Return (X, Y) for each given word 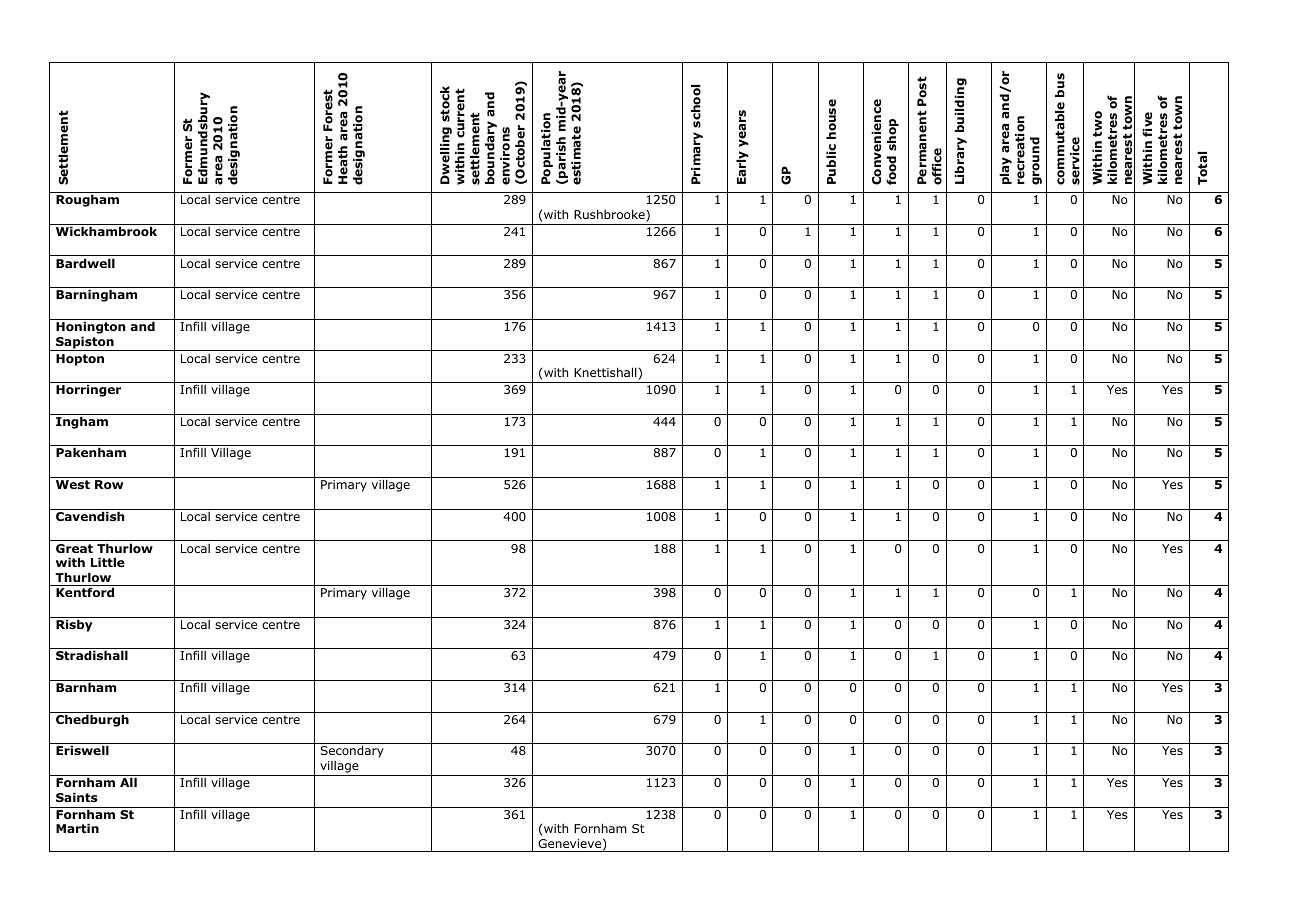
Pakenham (91, 452)
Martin (77, 828)
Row (109, 484)
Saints (77, 797)
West (73, 484)
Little (108, 562)
